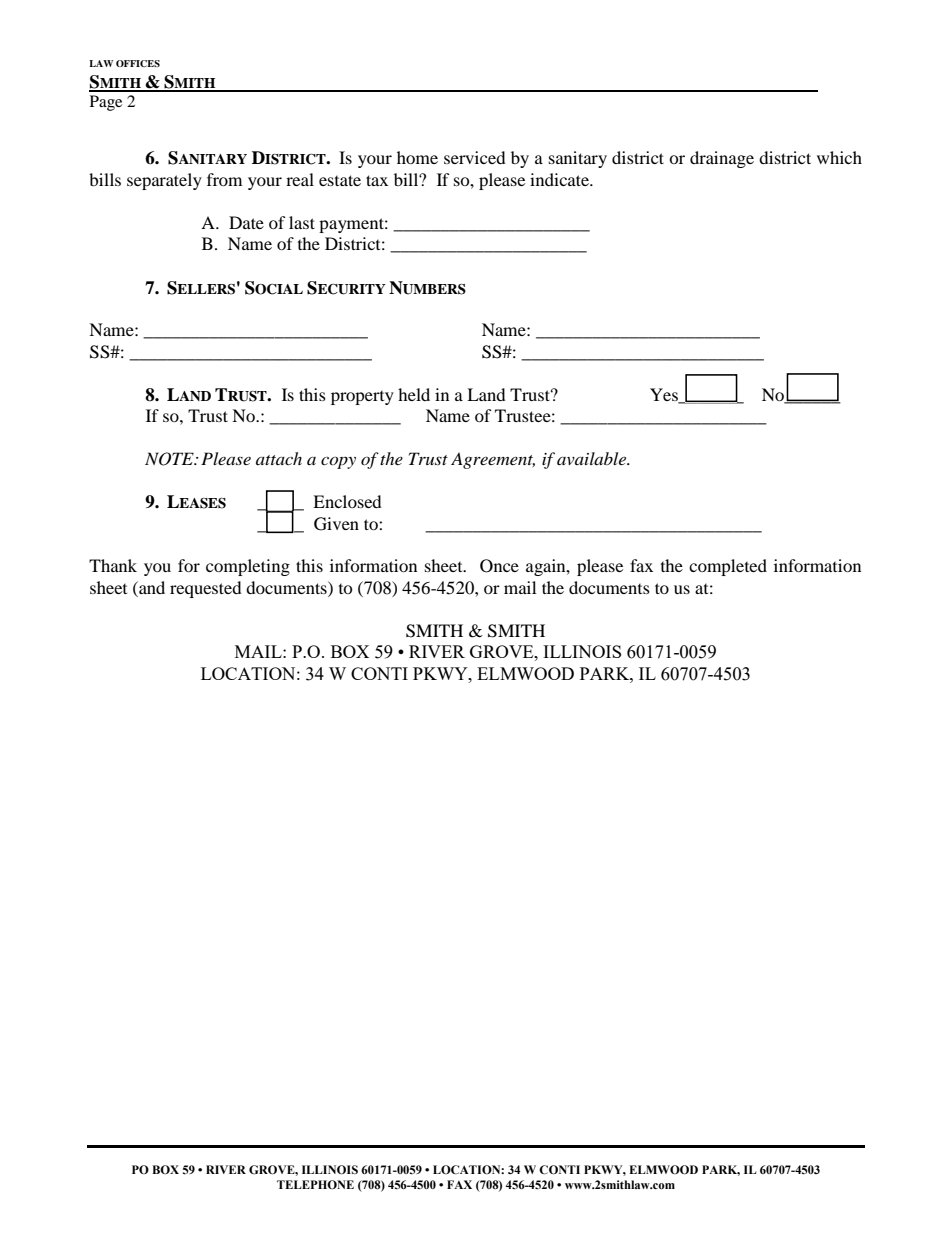 The image size is (952, 1233). Describe the element at coordinates (475, 157) in the page. I see `serviced` at that location.
